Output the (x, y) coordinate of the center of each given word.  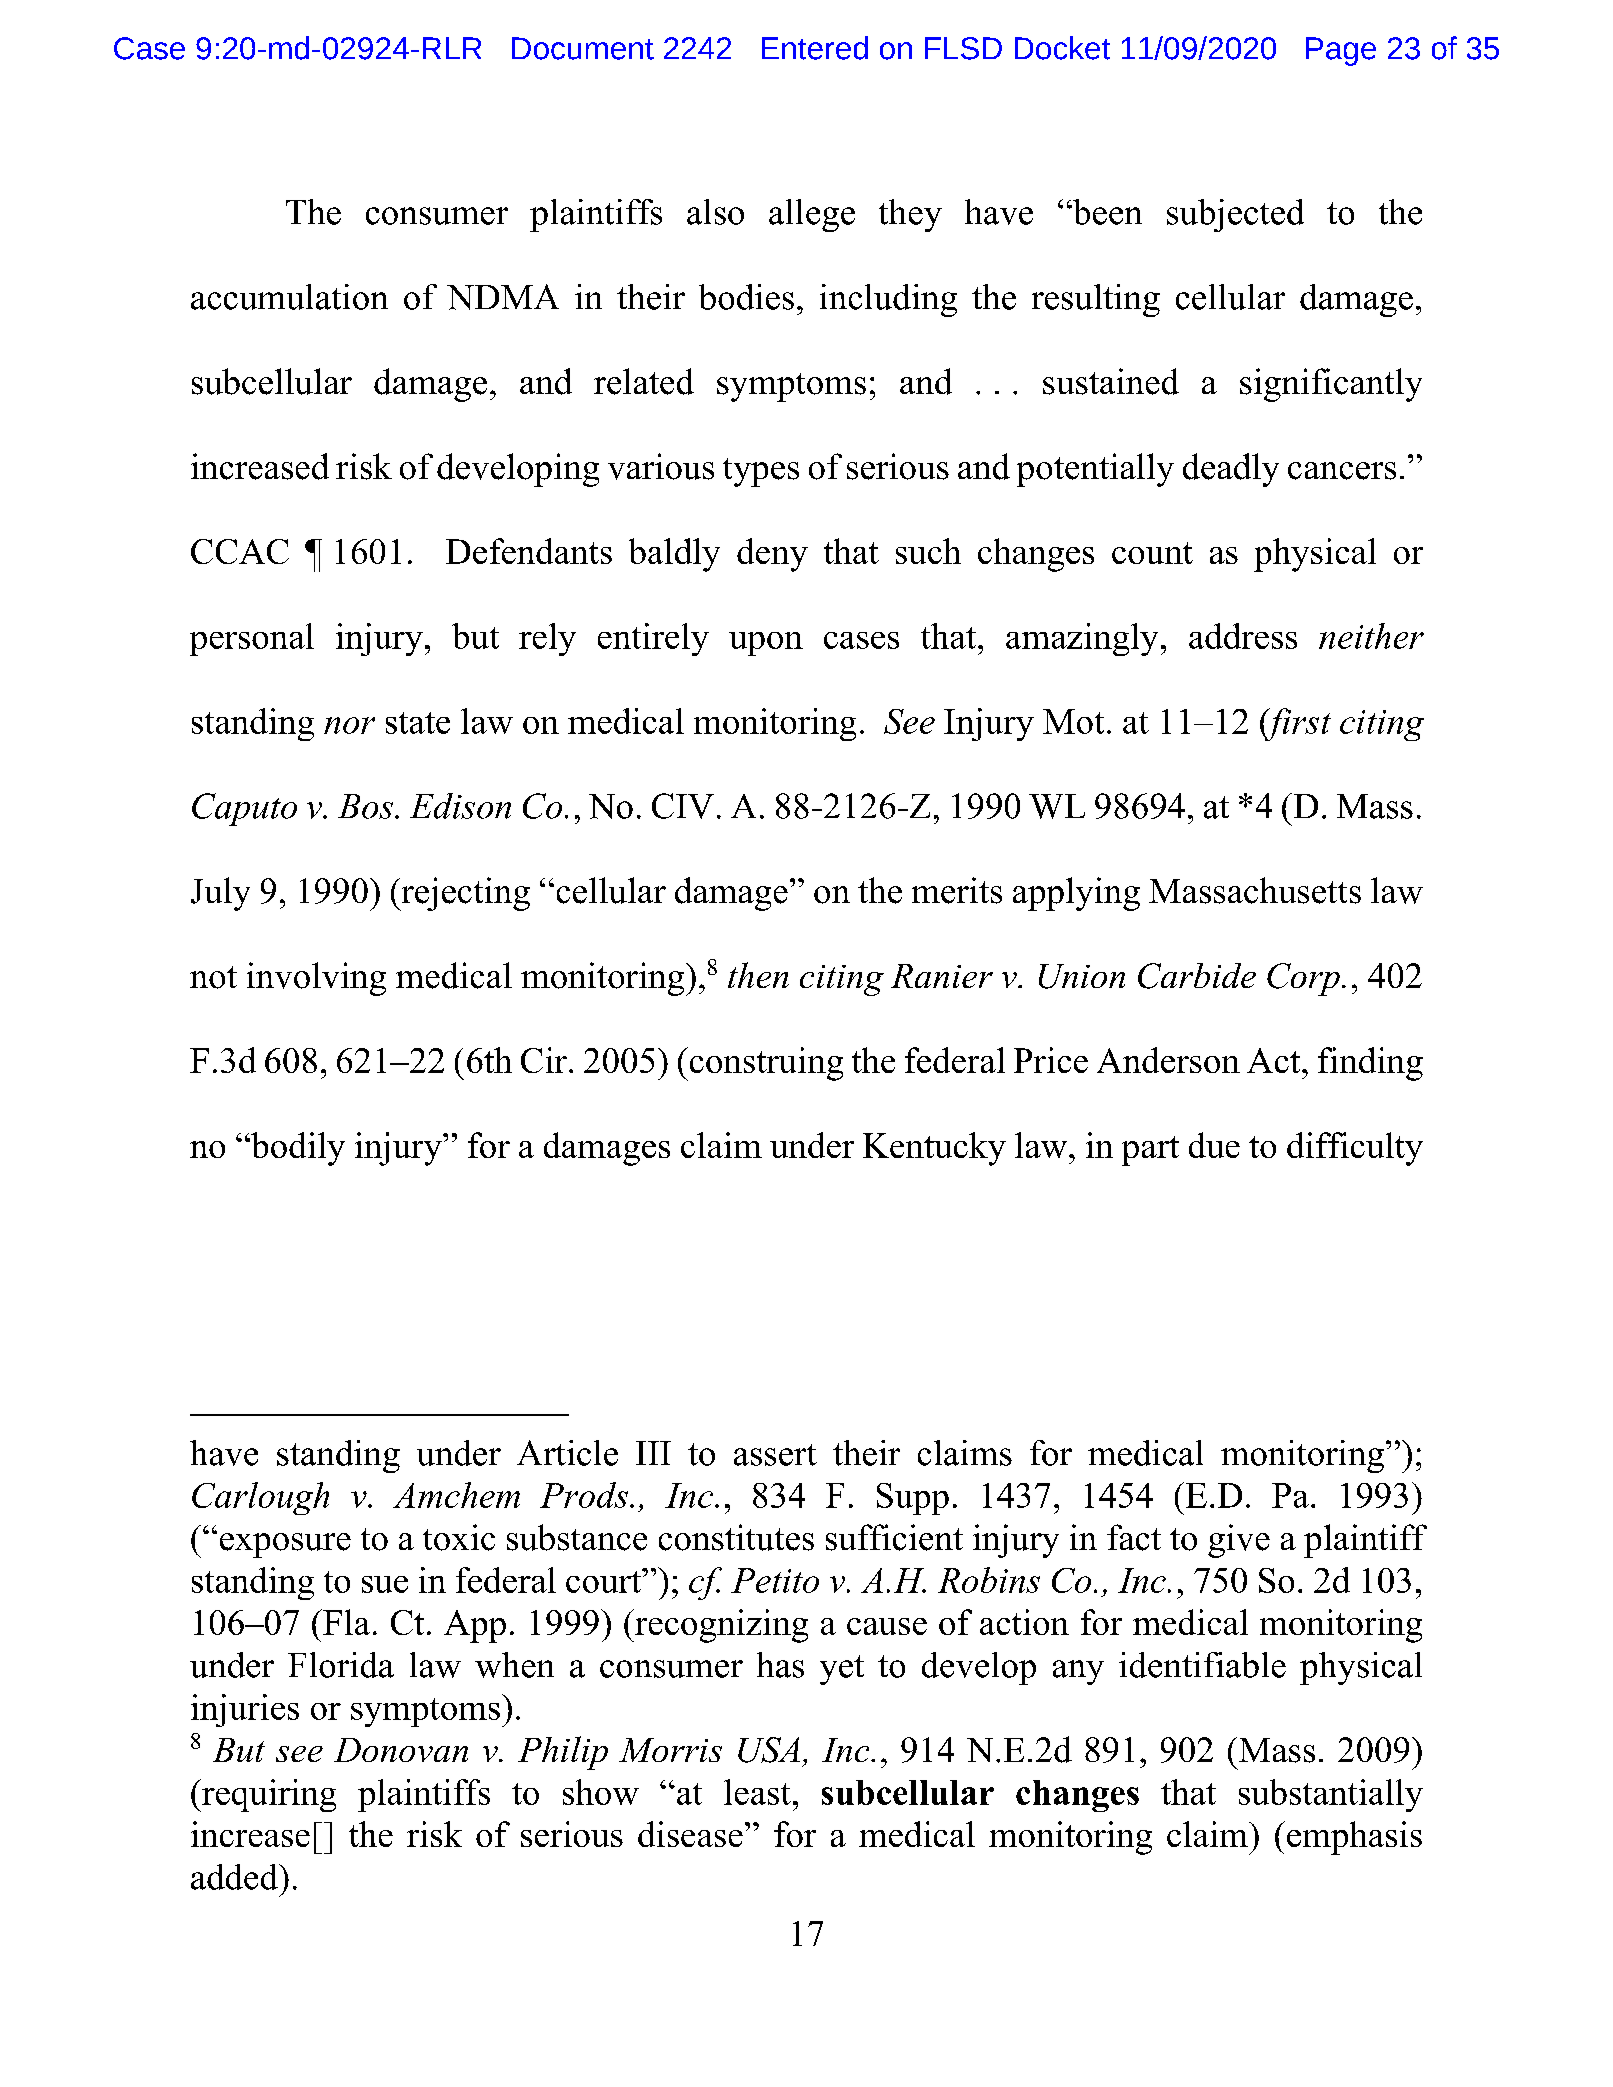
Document (583, 48)
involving (316, 979)
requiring (268, 1795)
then (758, 975)
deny (772, 555)
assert (775, 1455)
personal (252, 639)
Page (1341, 51)
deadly (1231, 470)
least (757, 1792)
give (1239, 1541)
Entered (815, 48)
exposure (285, 1545)
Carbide (1197, 976)
